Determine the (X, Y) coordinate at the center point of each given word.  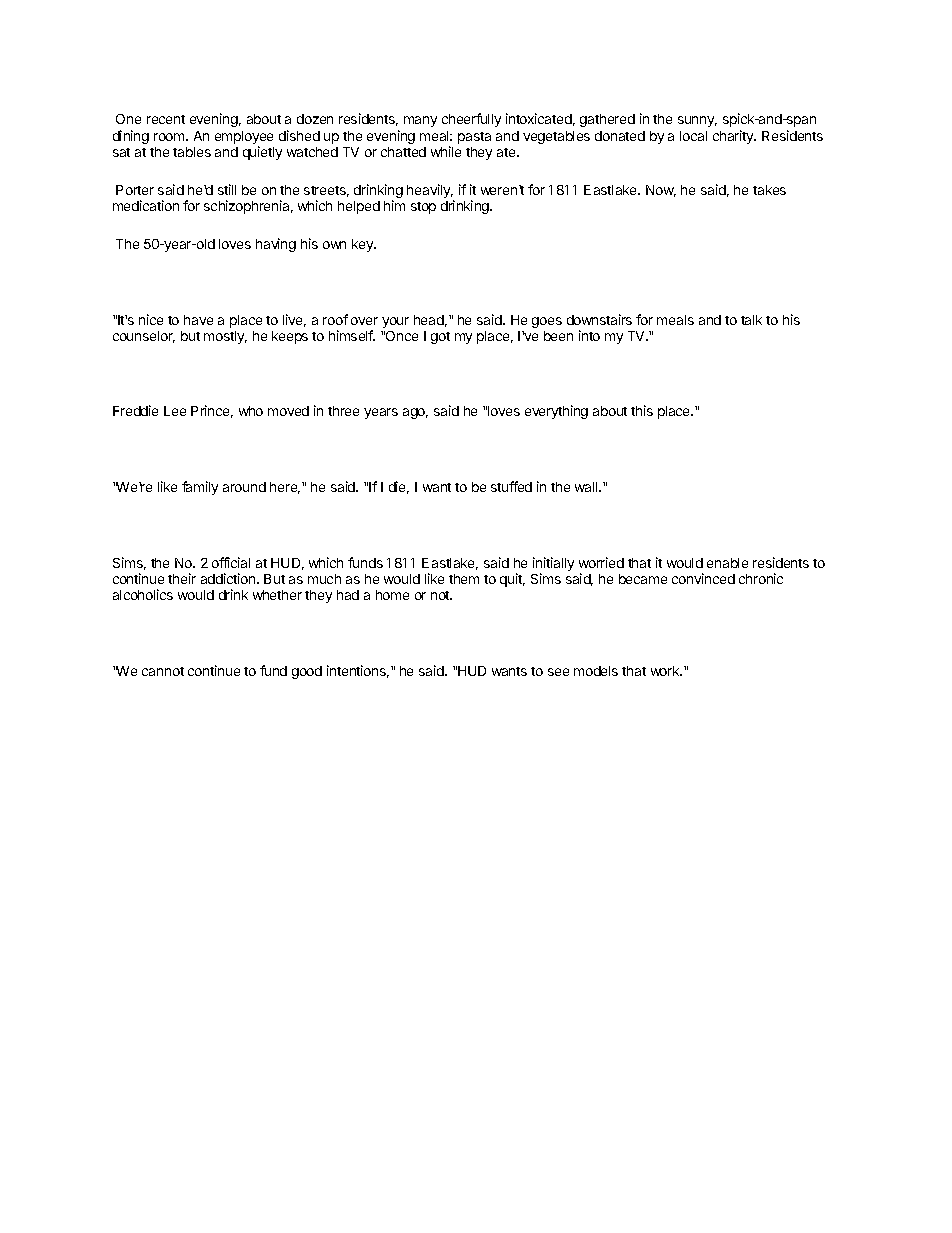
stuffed (511, 486)
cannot (163, 671)
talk (751, 320)
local (693, 136)
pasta (474, 138)
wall (587, 487)
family (200, 488)
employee (244, 139)
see (558, 672)
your (395, 322)
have (198, 320)
